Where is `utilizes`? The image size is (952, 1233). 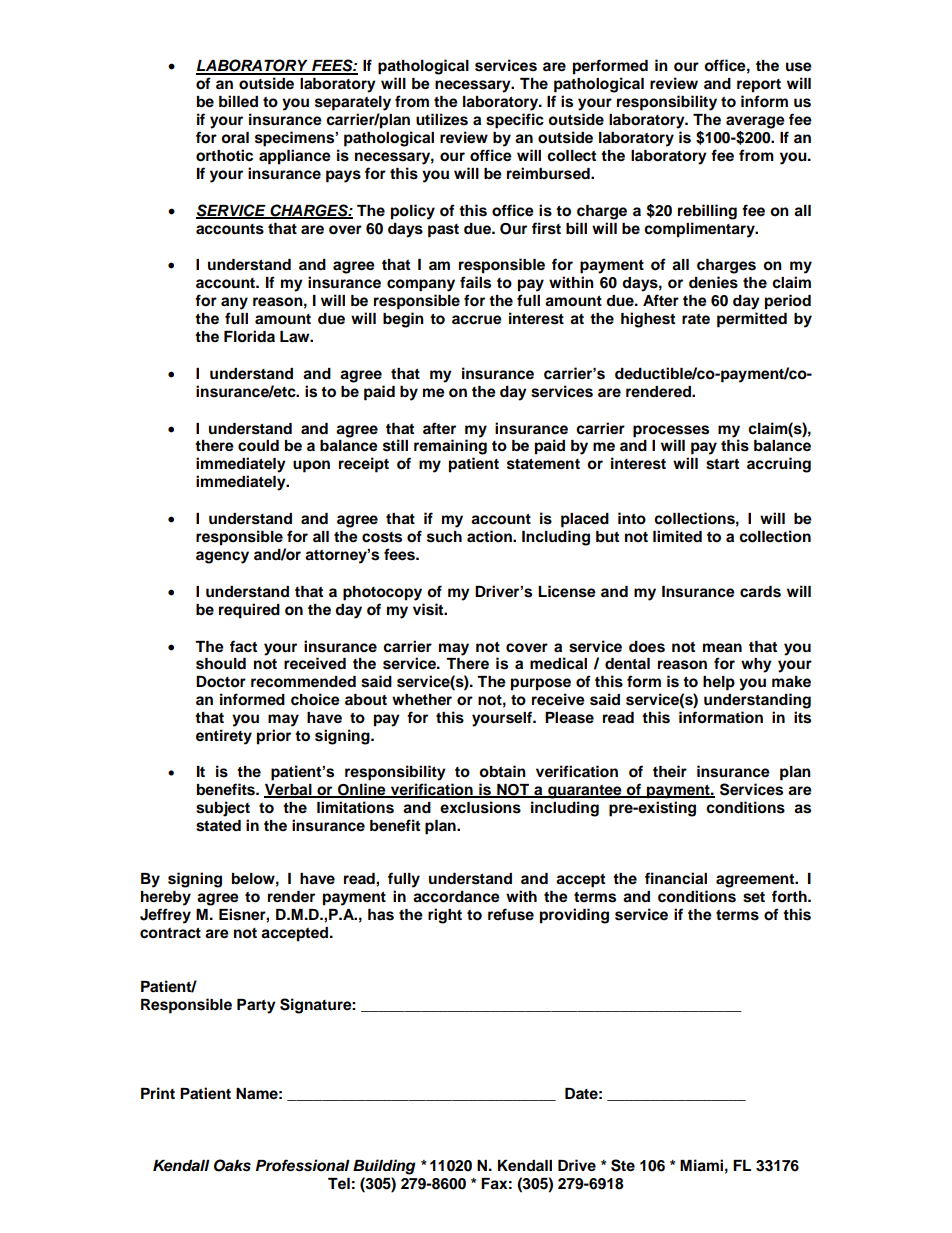 utilizes is located at coordinates (442, 119).
